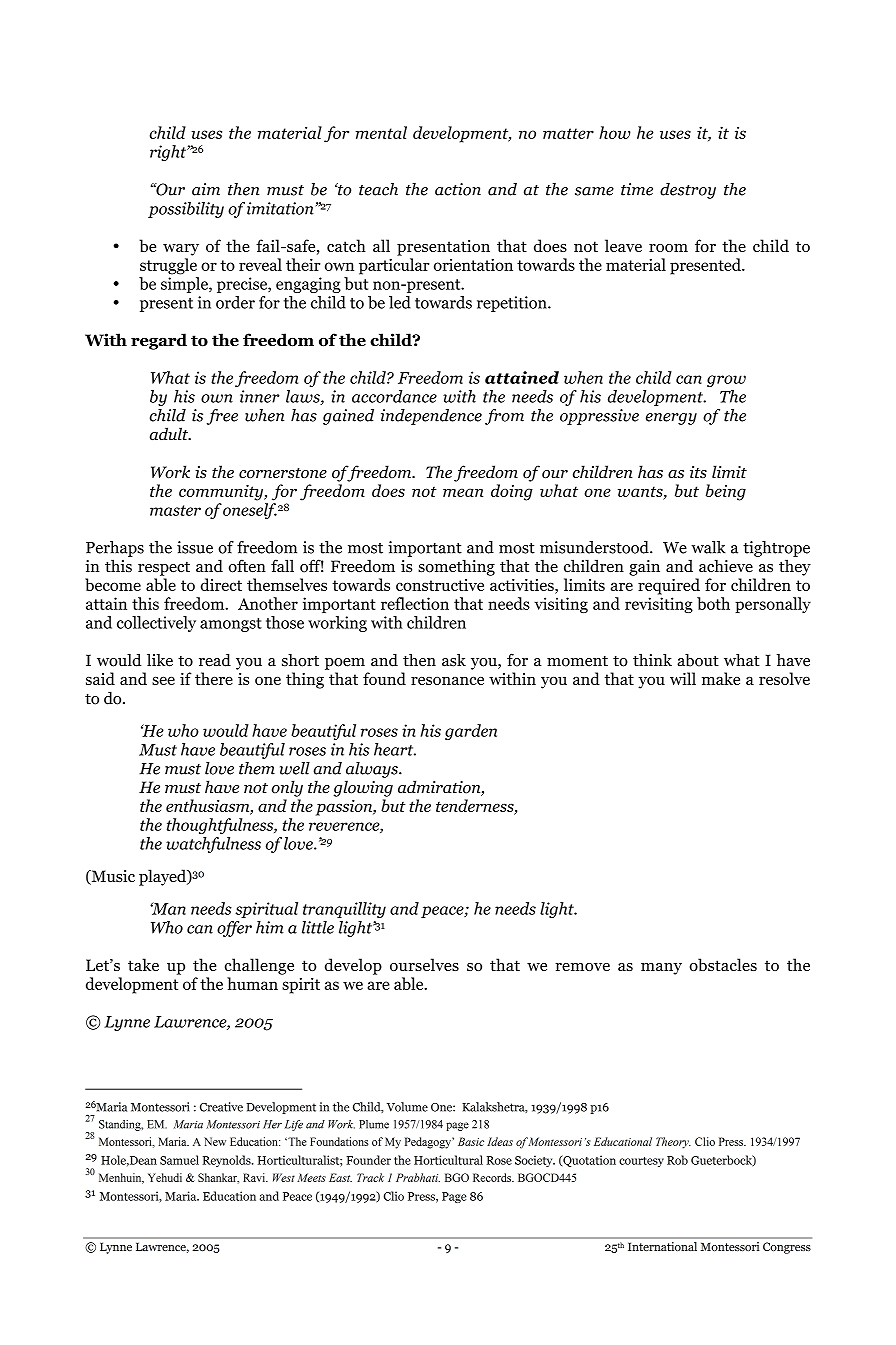 The height and width of the document is (1345, 896). I want to click on ourselves, so click(424, 964).
